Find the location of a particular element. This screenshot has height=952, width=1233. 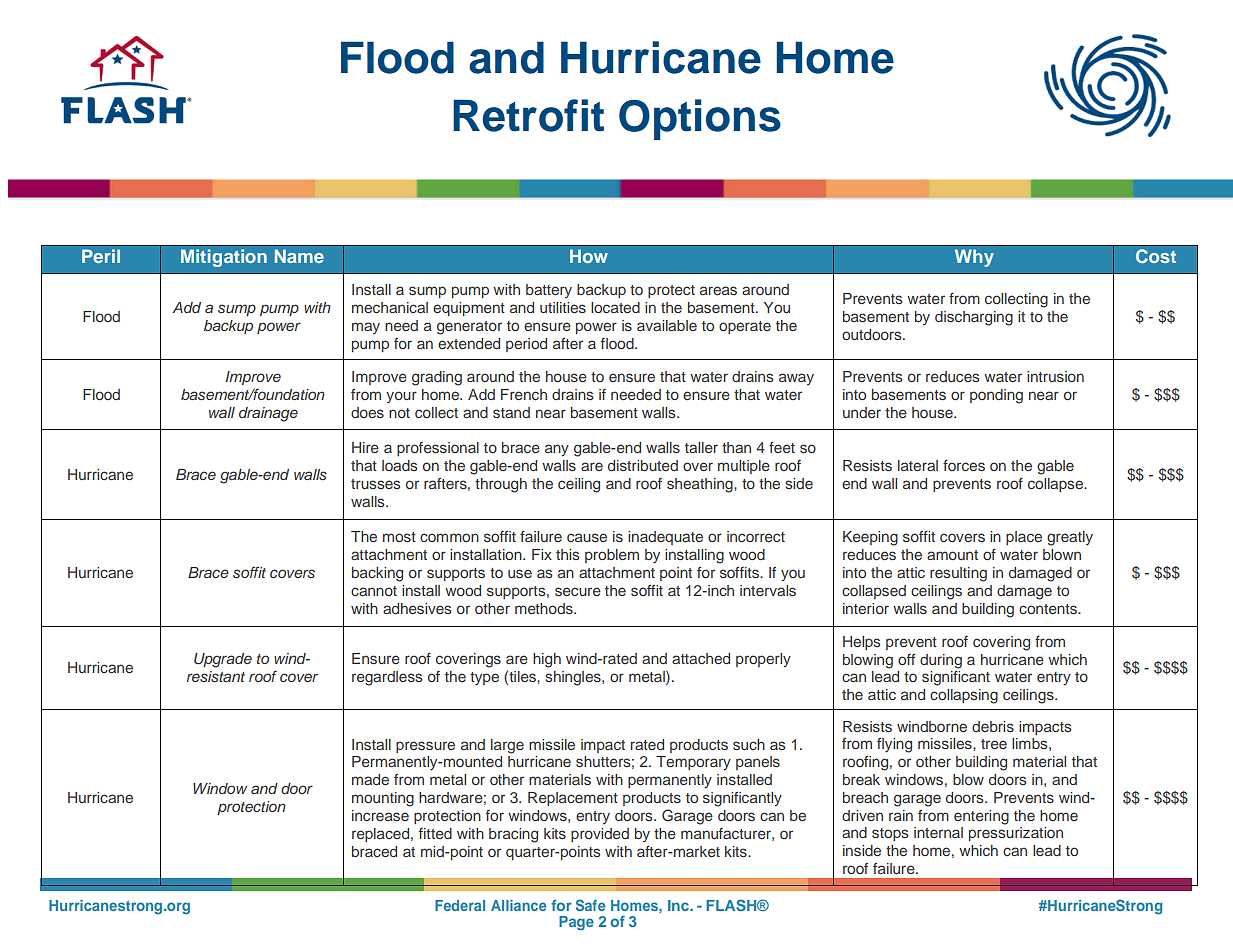

discharging is located at coordinates (974, 318).
